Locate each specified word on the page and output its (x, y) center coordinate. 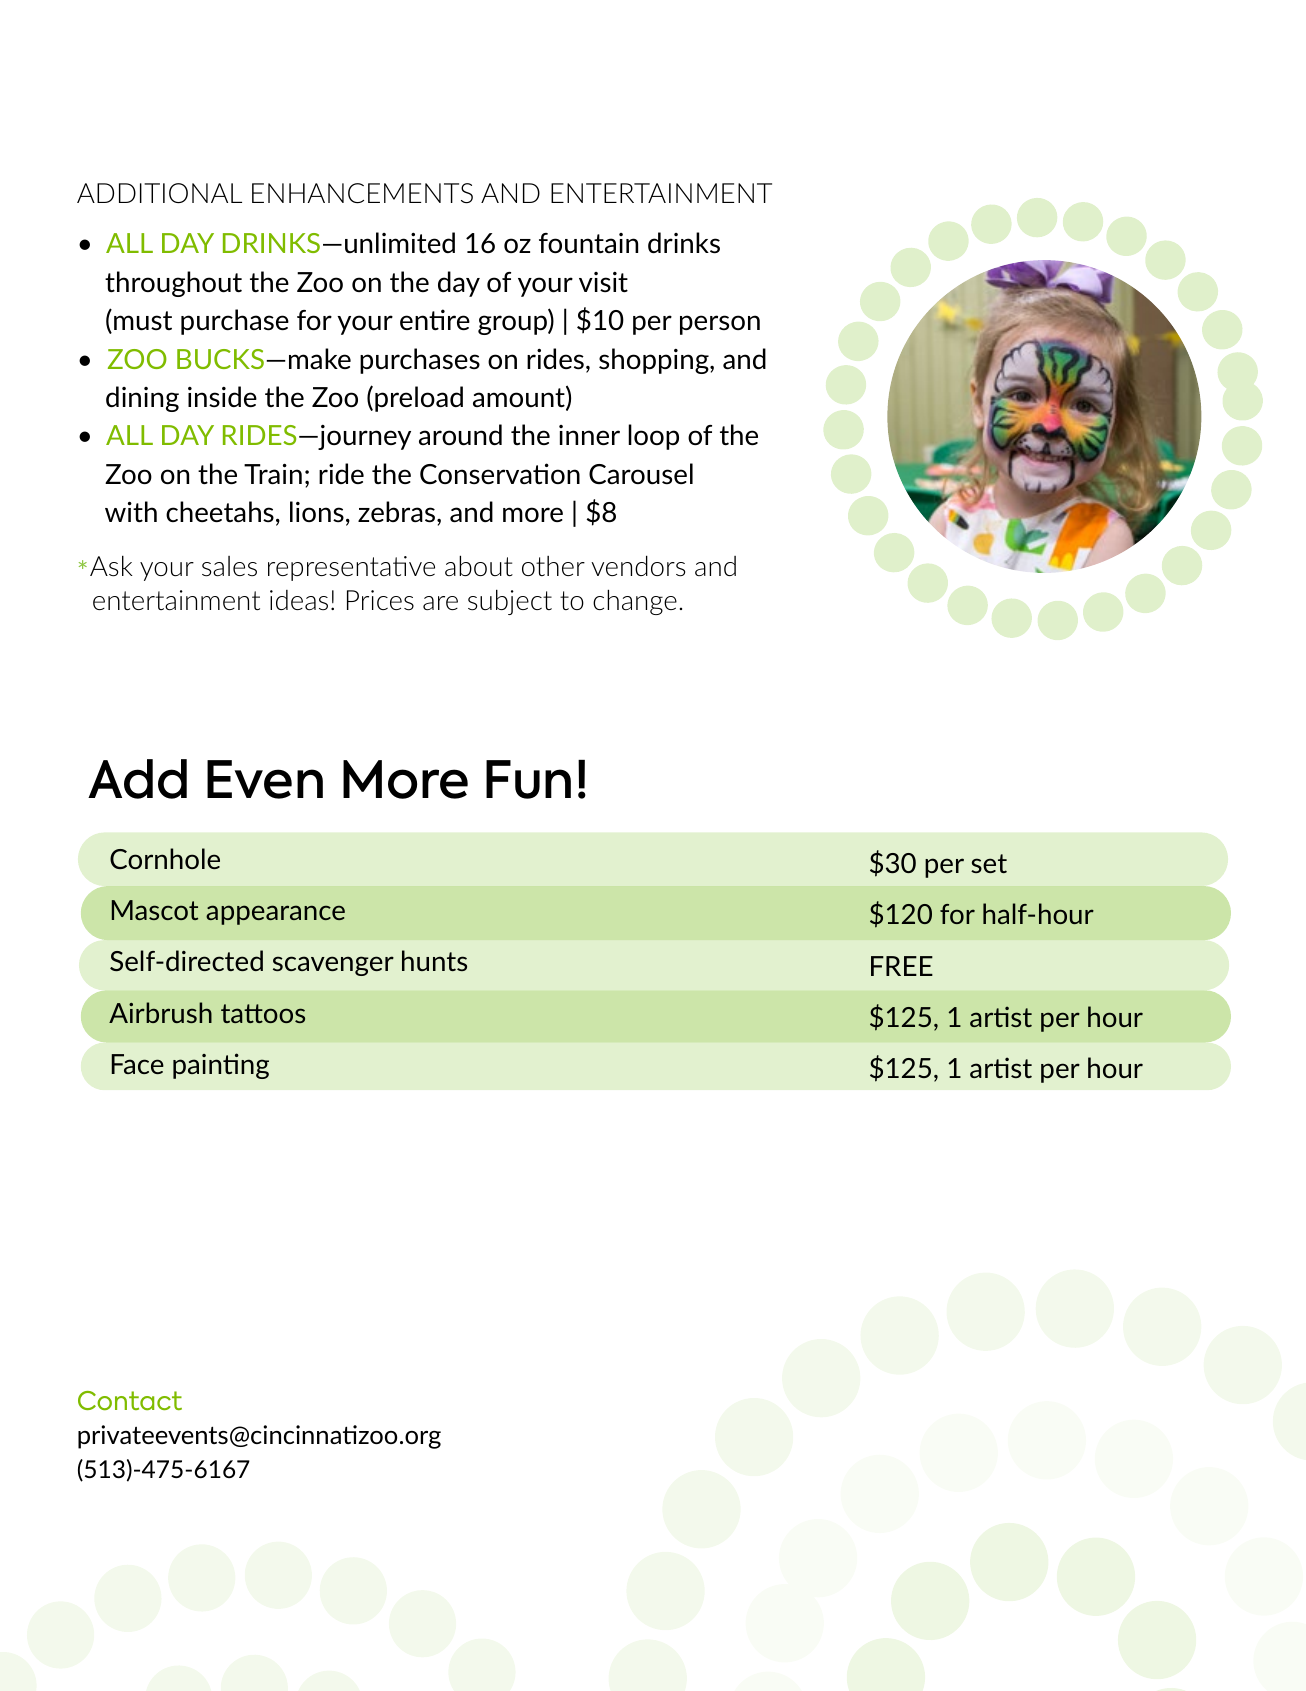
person (720, 325)
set (989, 863)
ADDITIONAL (159, 193)
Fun (528, 779)
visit (603, 282)
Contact (130, 1400)
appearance (275, 915)
